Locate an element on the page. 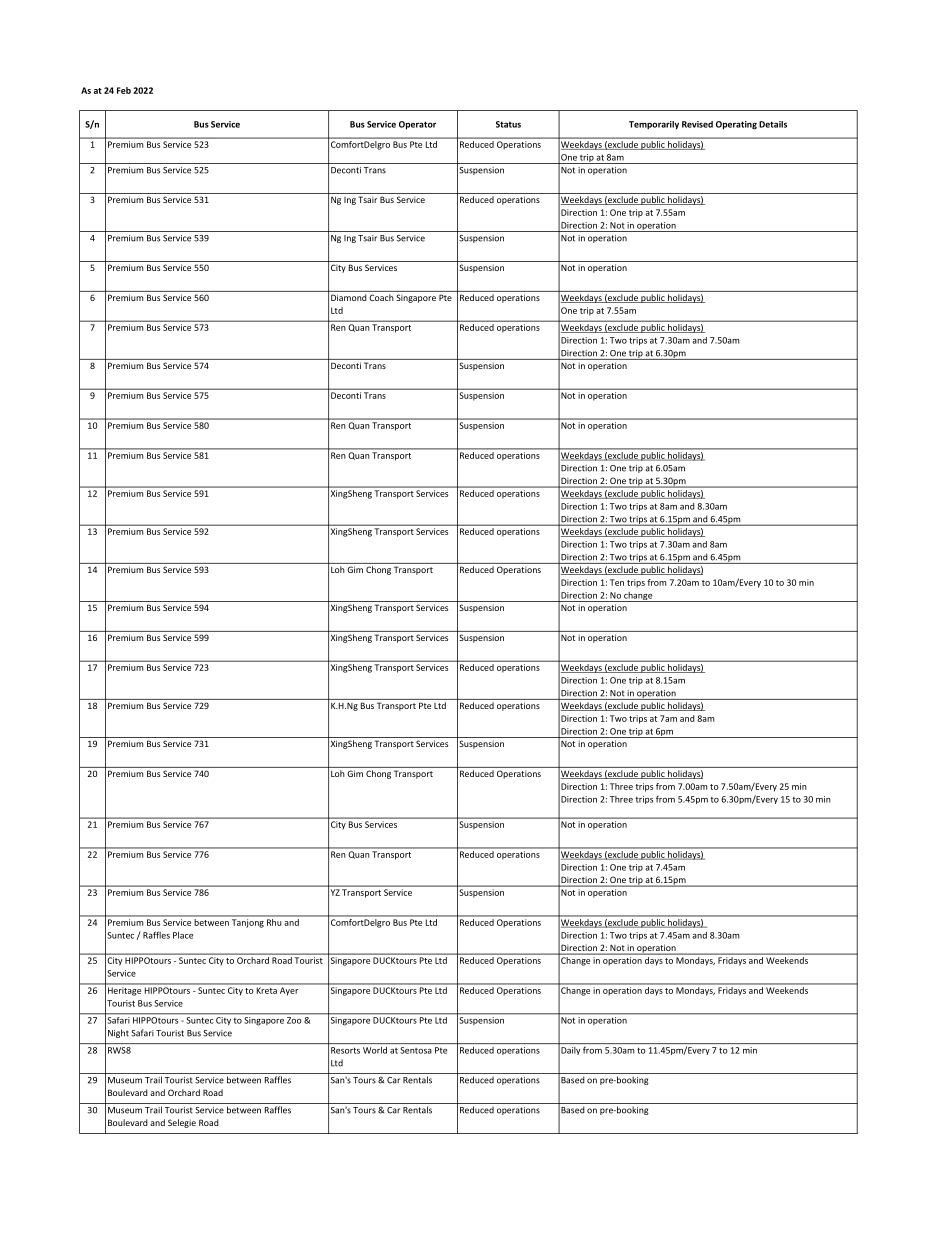 The height and width of the document is (1233, 952). Operator is located at coordinates (417, 125).
